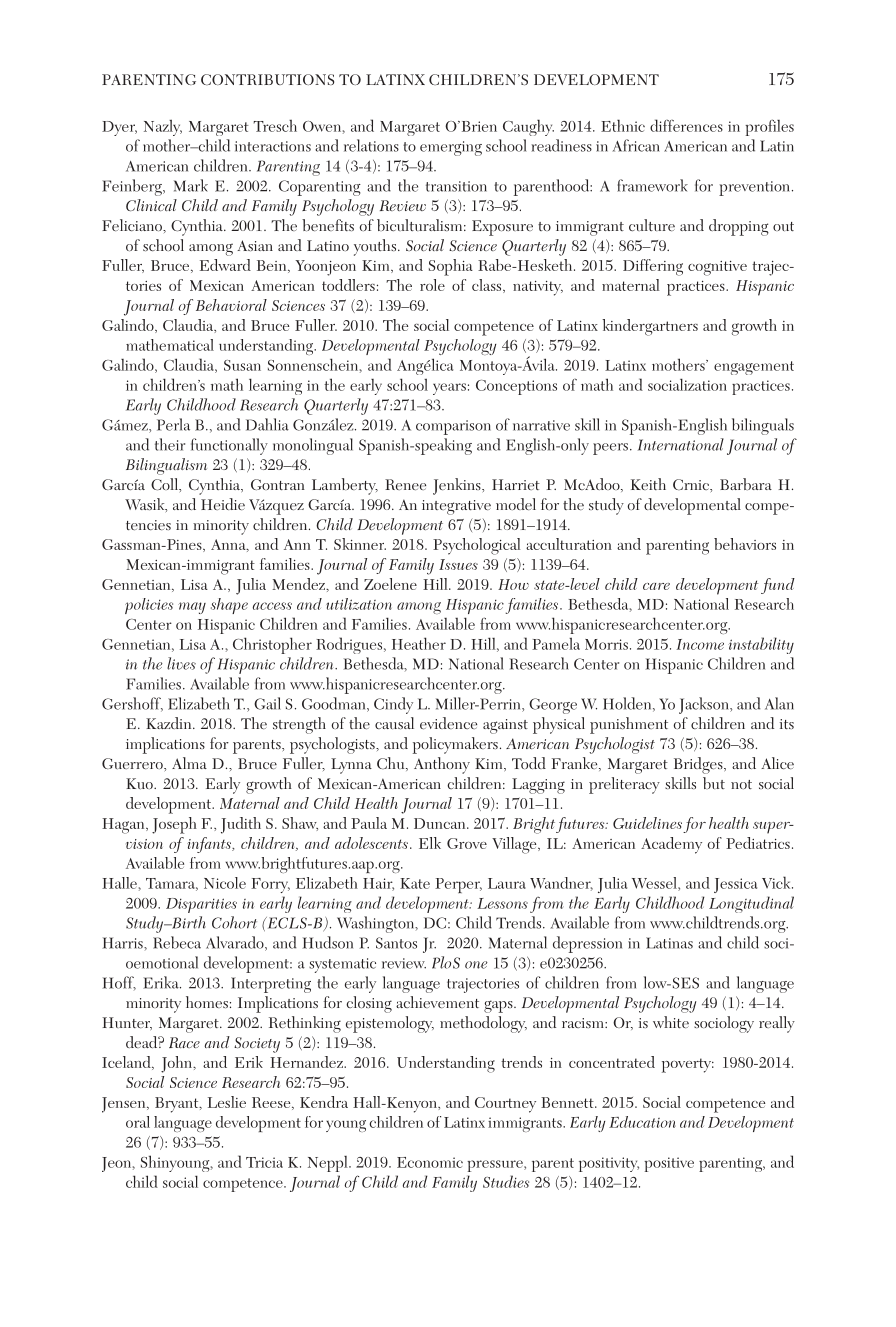  I want to click on may, so click(192, 608).
